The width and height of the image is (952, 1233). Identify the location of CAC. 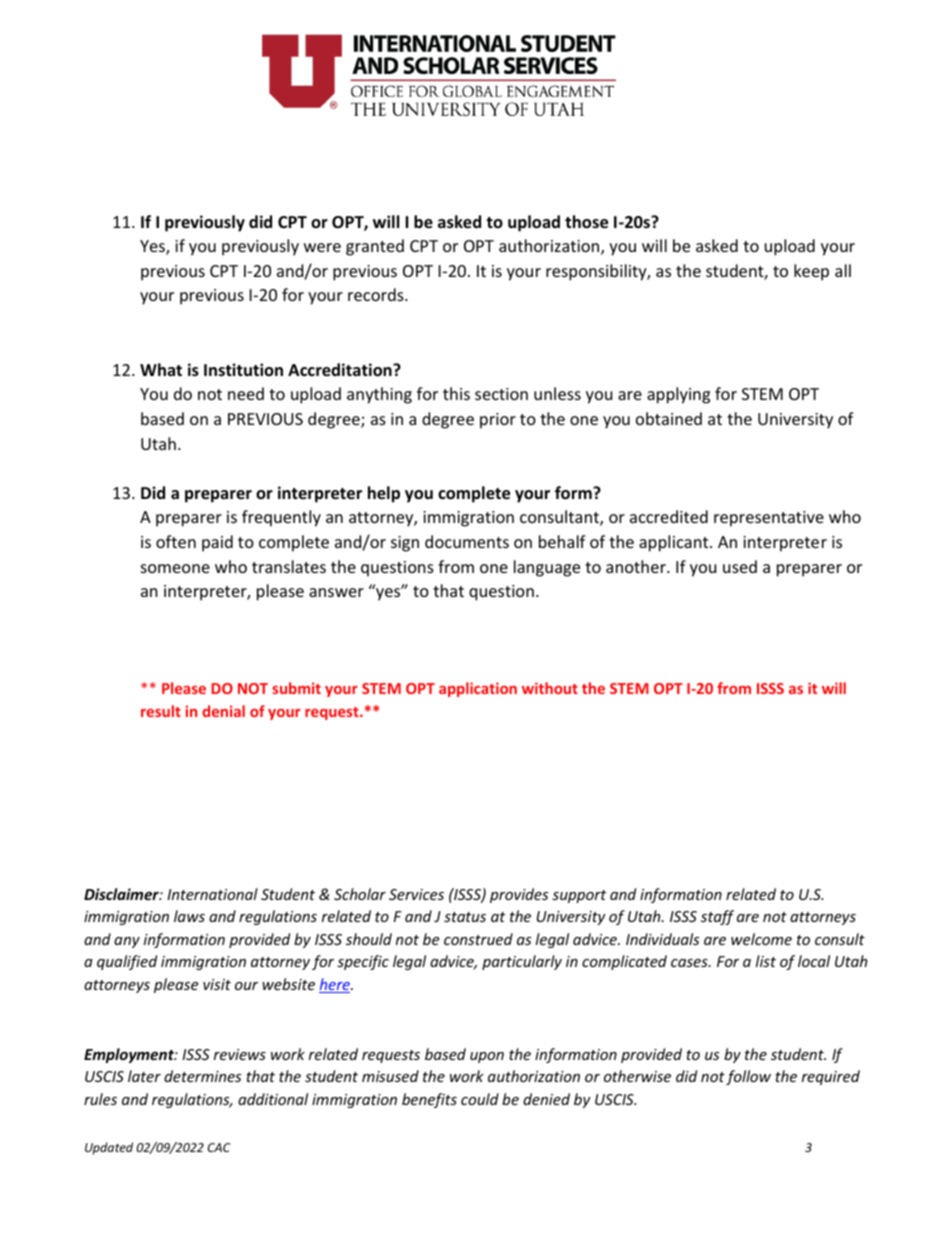
(219, 1147).
